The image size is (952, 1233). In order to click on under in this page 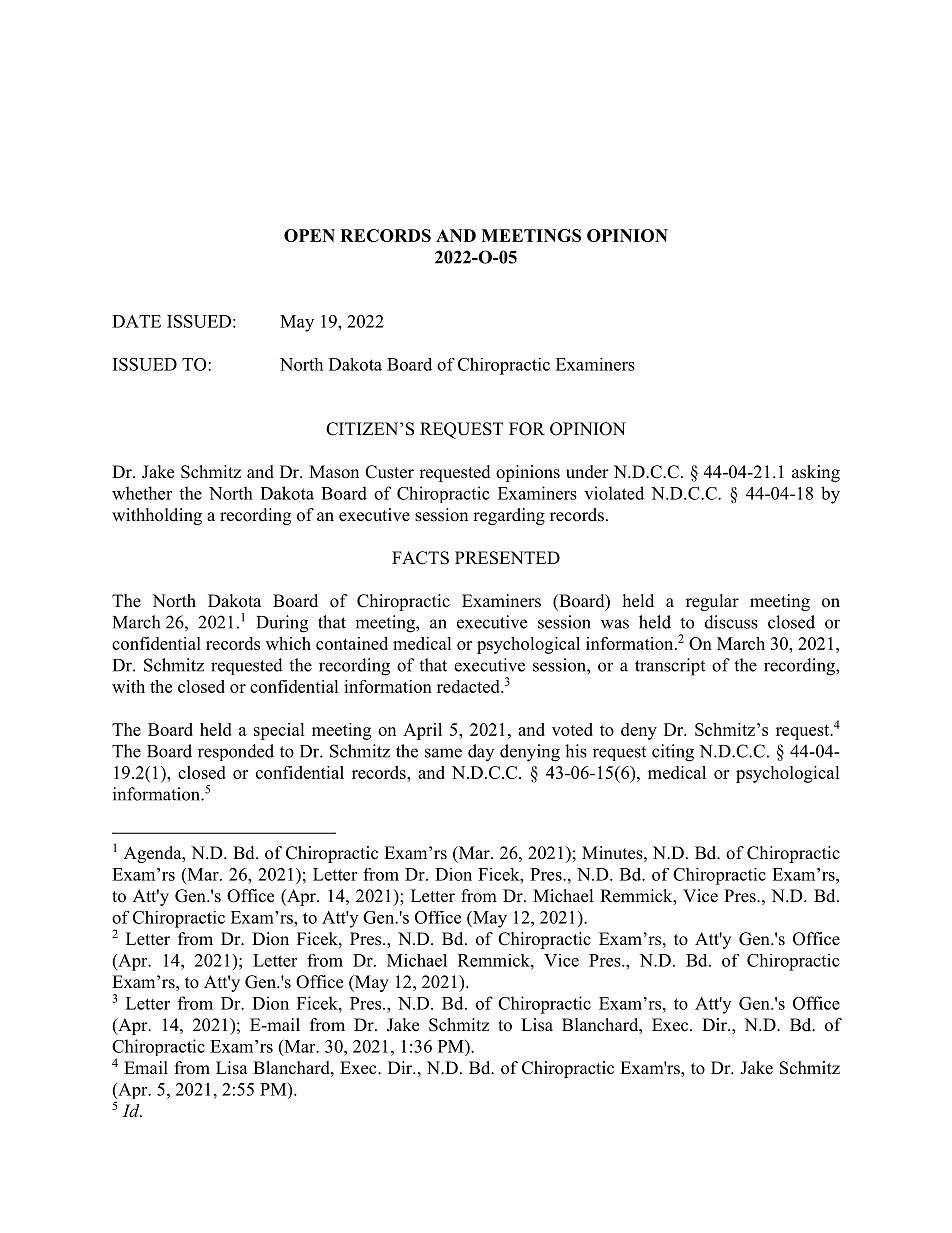, I will do `click(587, 472)`.
